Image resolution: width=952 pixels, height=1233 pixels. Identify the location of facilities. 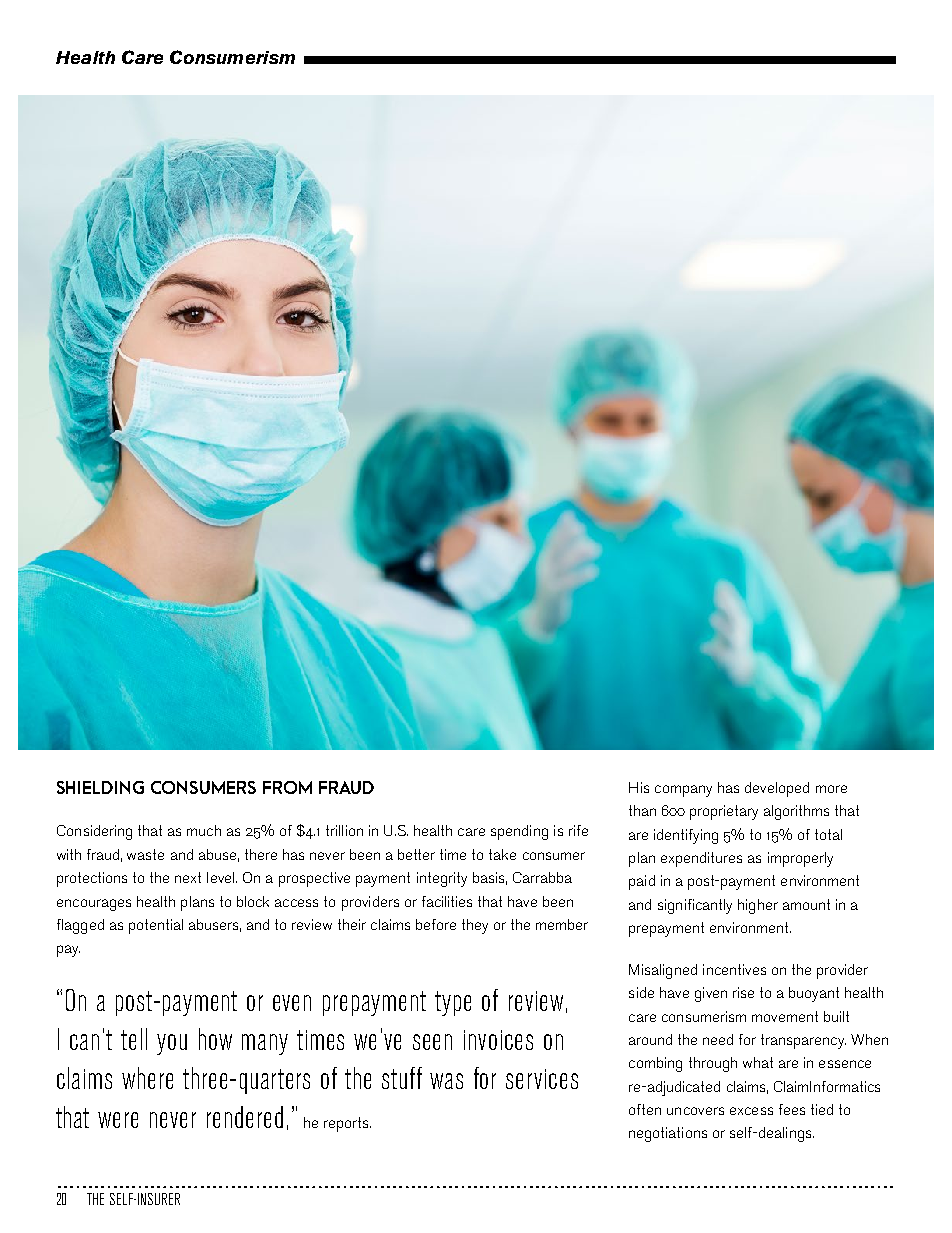
(447, 901).
